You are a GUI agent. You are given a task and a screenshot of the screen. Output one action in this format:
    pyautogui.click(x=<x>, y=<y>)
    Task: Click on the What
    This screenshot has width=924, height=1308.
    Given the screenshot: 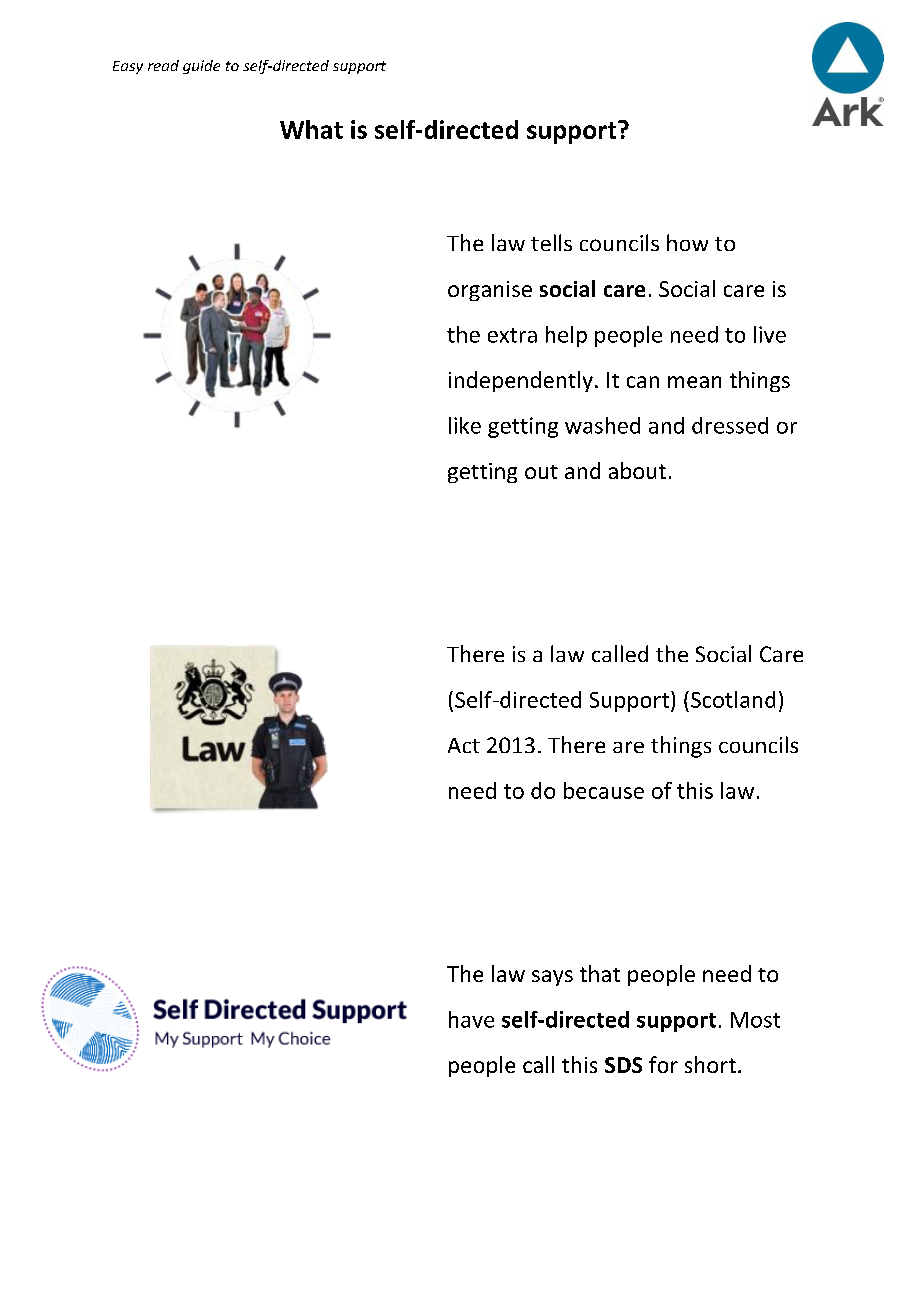 What is the action you would take?
    pyautogui.click(x=311, y=129)
